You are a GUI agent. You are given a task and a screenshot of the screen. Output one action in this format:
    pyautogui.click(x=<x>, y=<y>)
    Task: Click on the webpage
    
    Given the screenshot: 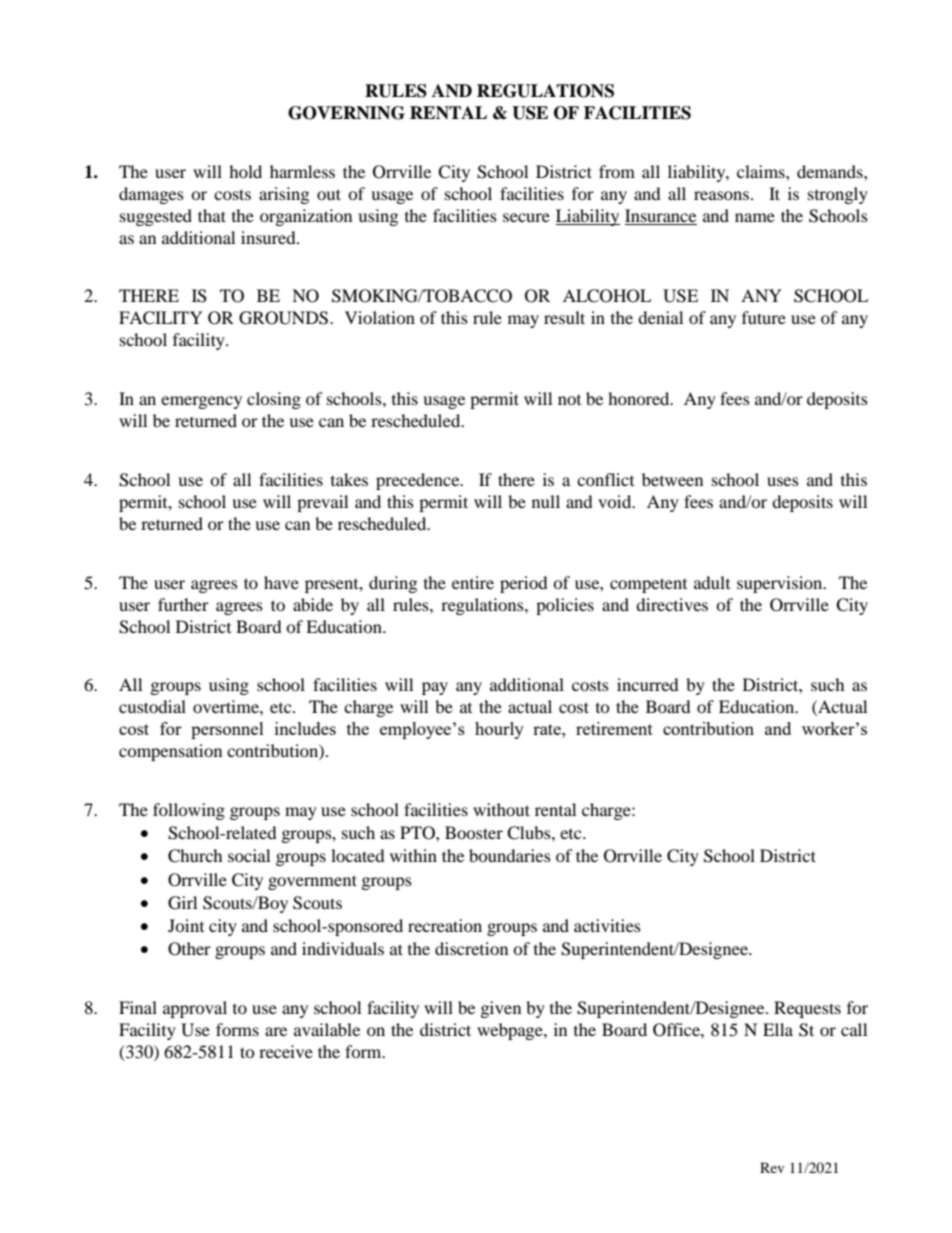 What is the action you would take?
    pyautogui.click(x=511, y=1031)
